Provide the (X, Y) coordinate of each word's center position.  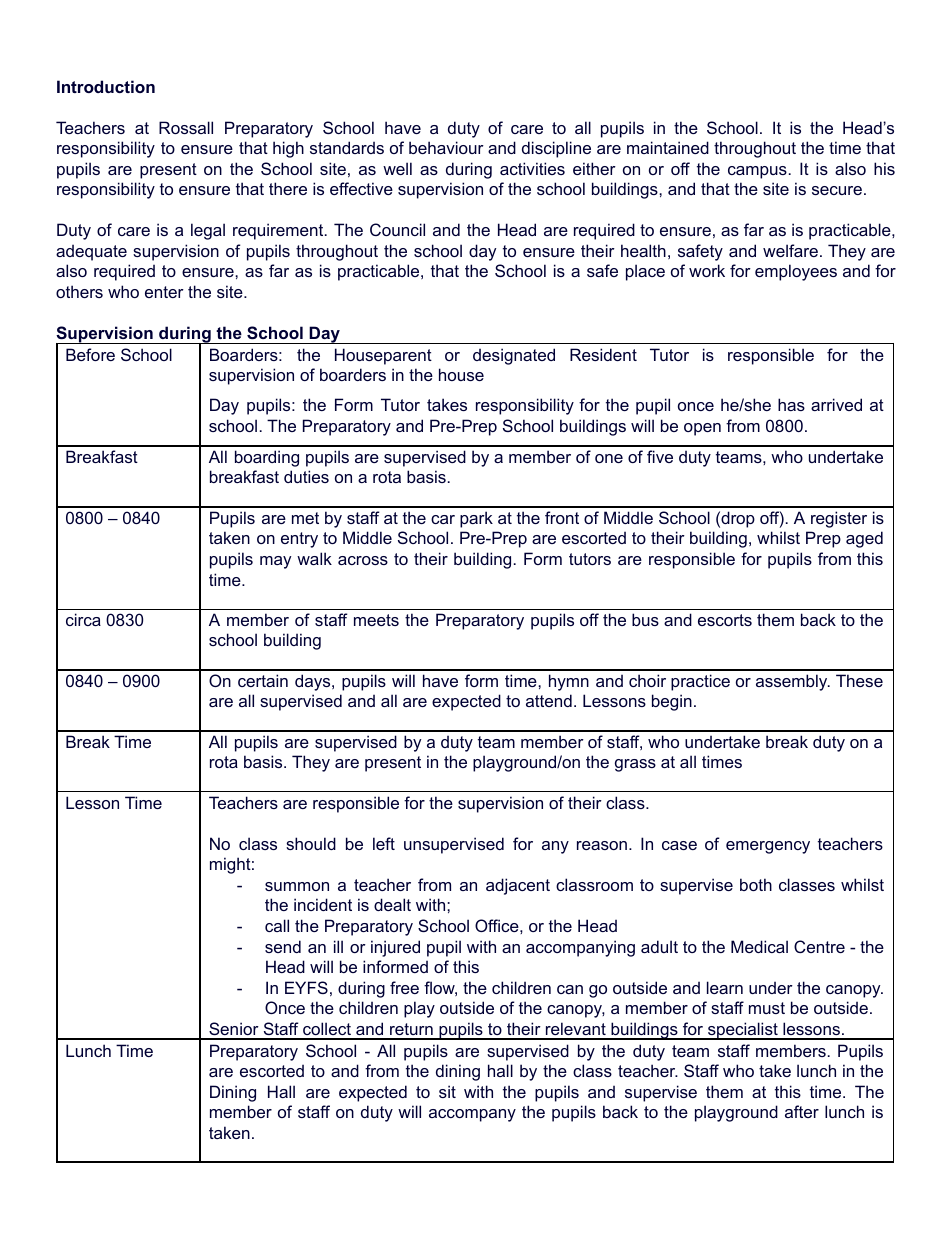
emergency (768, 847)
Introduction (106, 86)
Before (90, 354)
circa (83, 619)
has (791, 404)
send (283, 946)
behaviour (446, 147)
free (404, 987)
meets (376, 620)
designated (514, 356)
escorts (725, 620)
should (311, 843)
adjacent (518, 886)
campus (757, 172)
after (802, 1111)
